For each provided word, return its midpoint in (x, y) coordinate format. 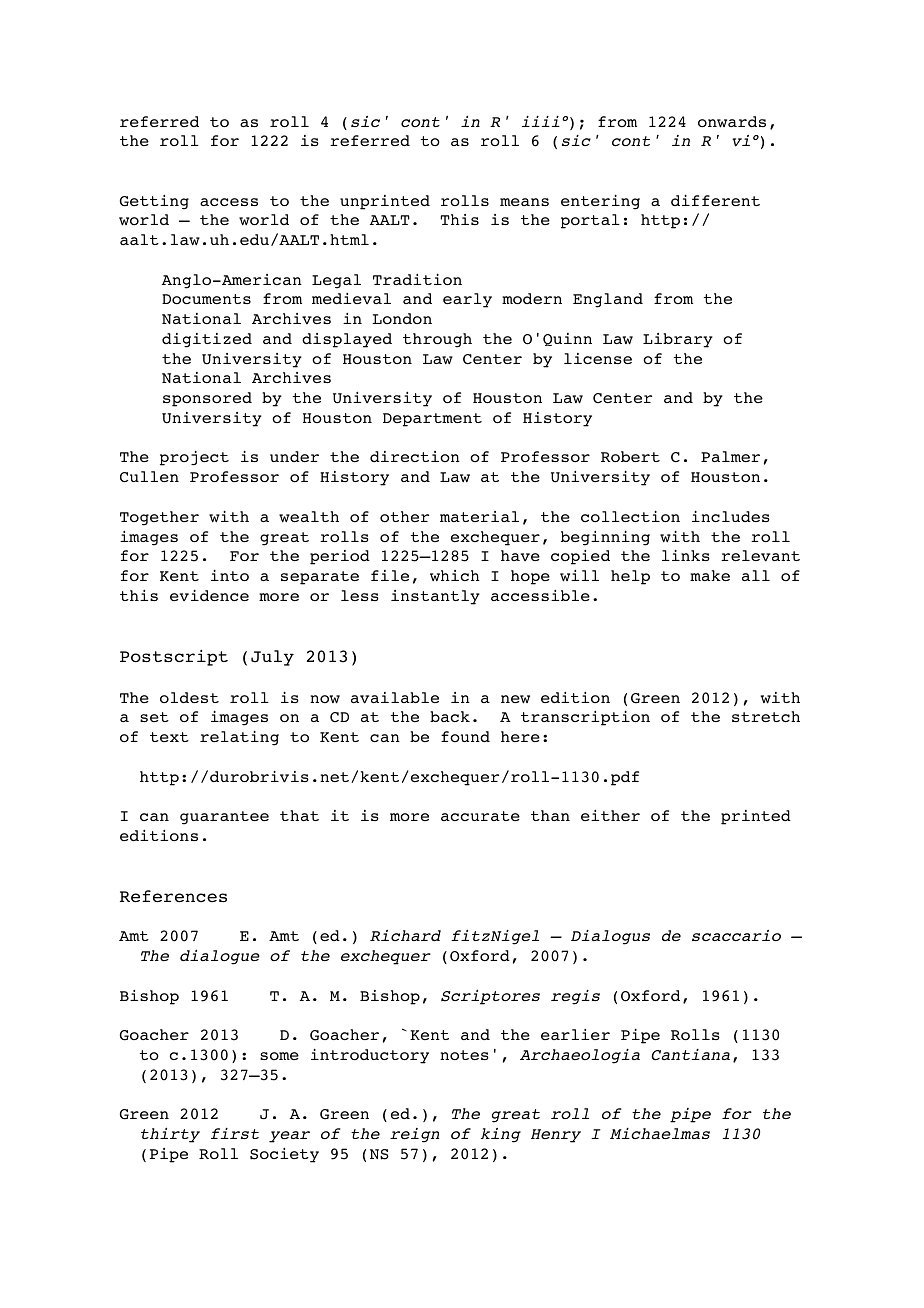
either (610, 815)
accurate (480, 816)
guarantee (224, 818)
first (235, 1133)
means (524, 202)
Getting (154, 202)
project (194, 458)
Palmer (730, 456)
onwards (732, 122)
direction (415, 456)
